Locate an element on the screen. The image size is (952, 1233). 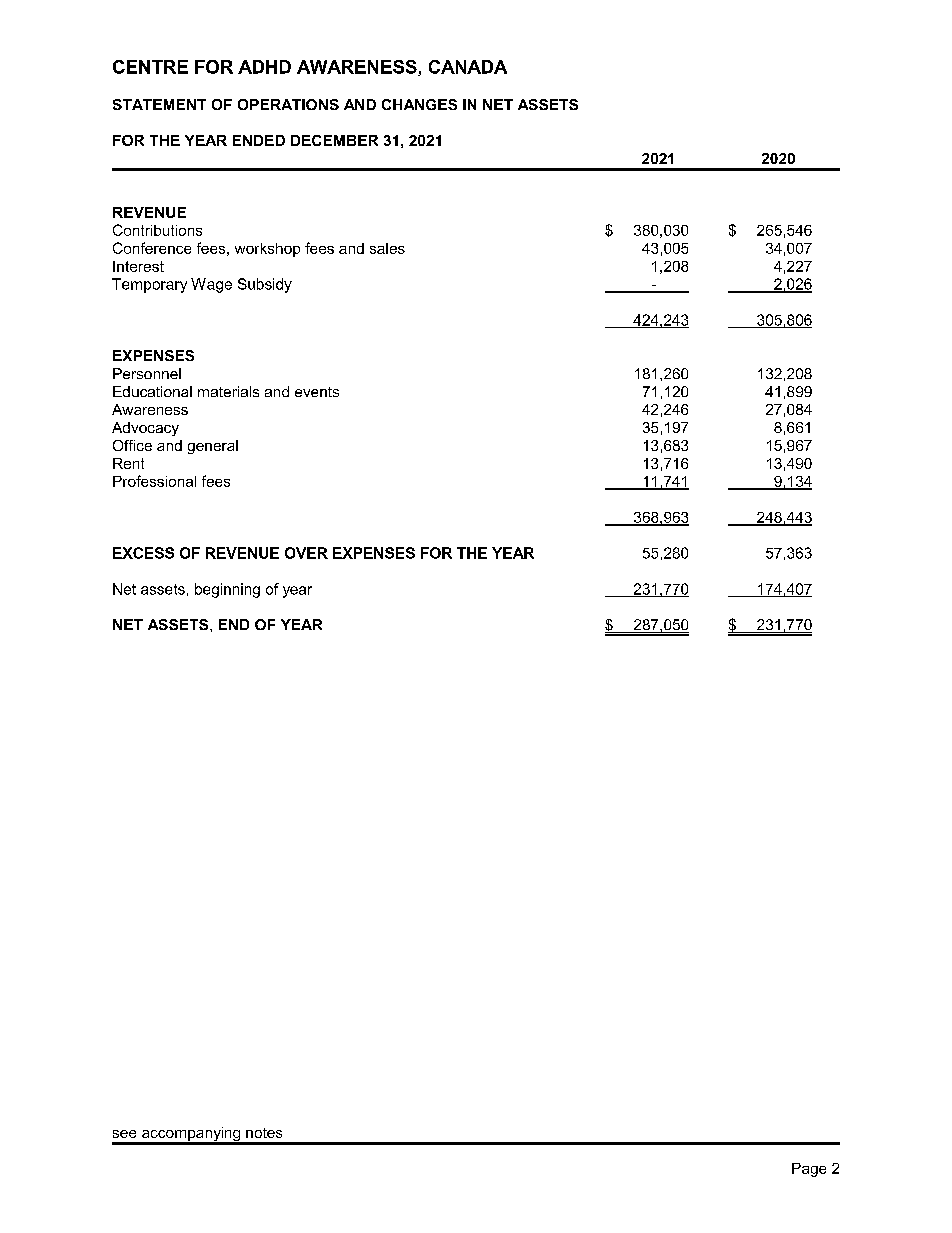
beginning is located at coordinates (227, 590).
